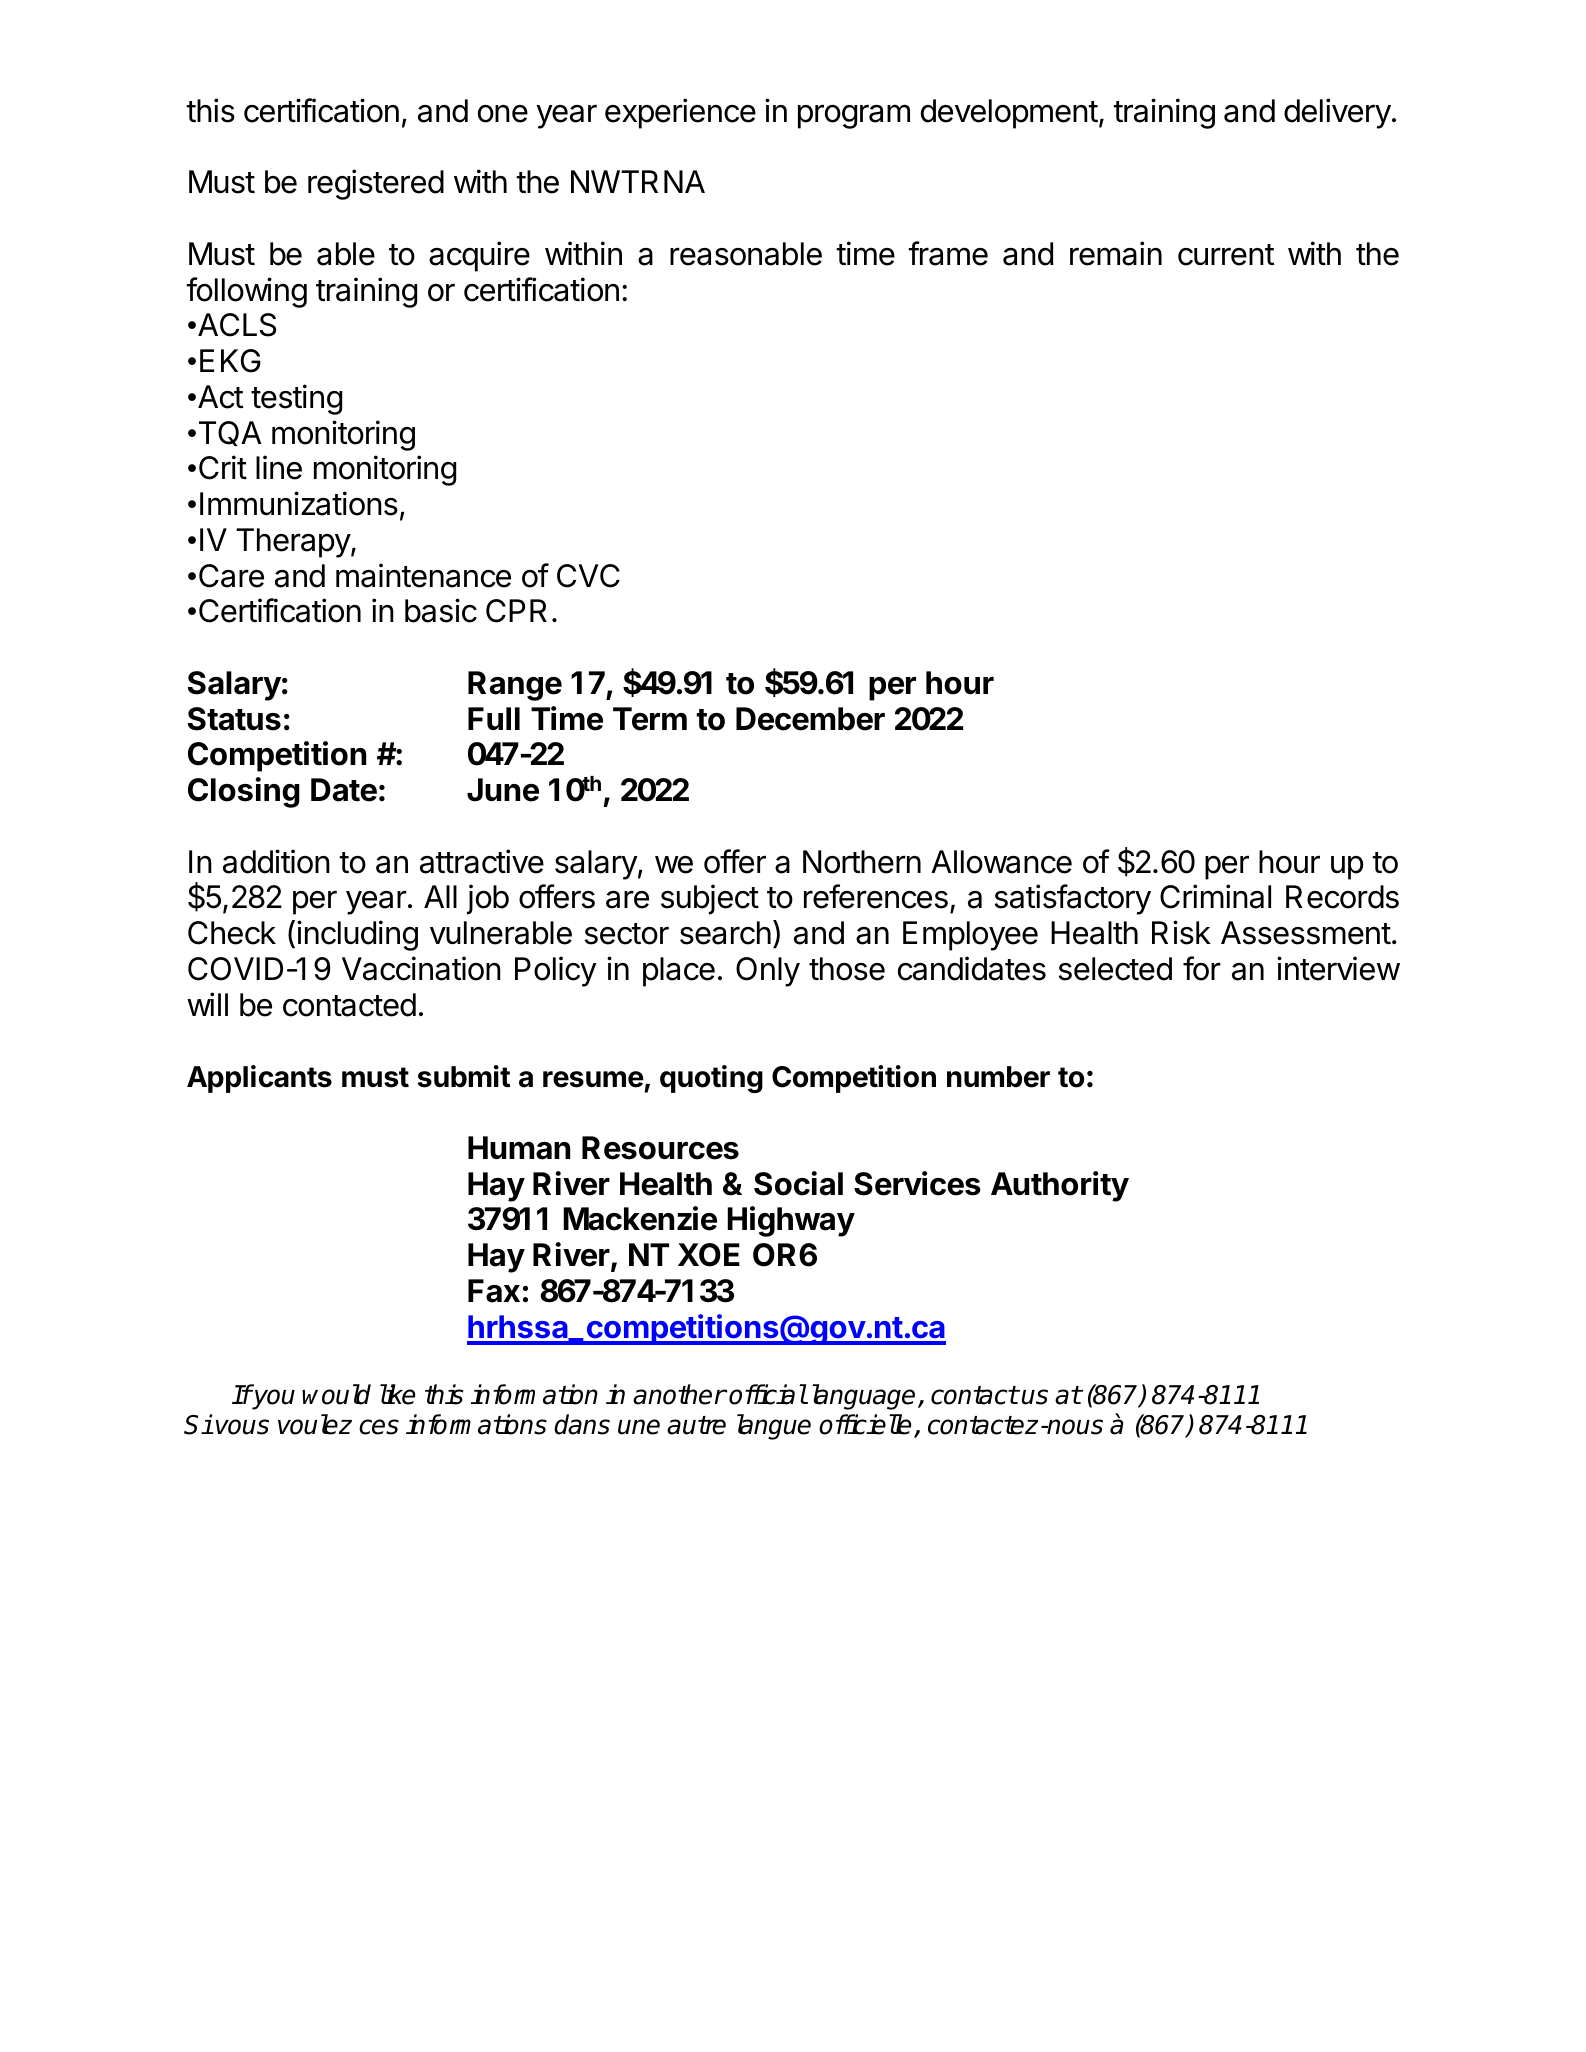  Describe the element at coordinates (854, 116) in the screenshot. I see `program` at that location.
